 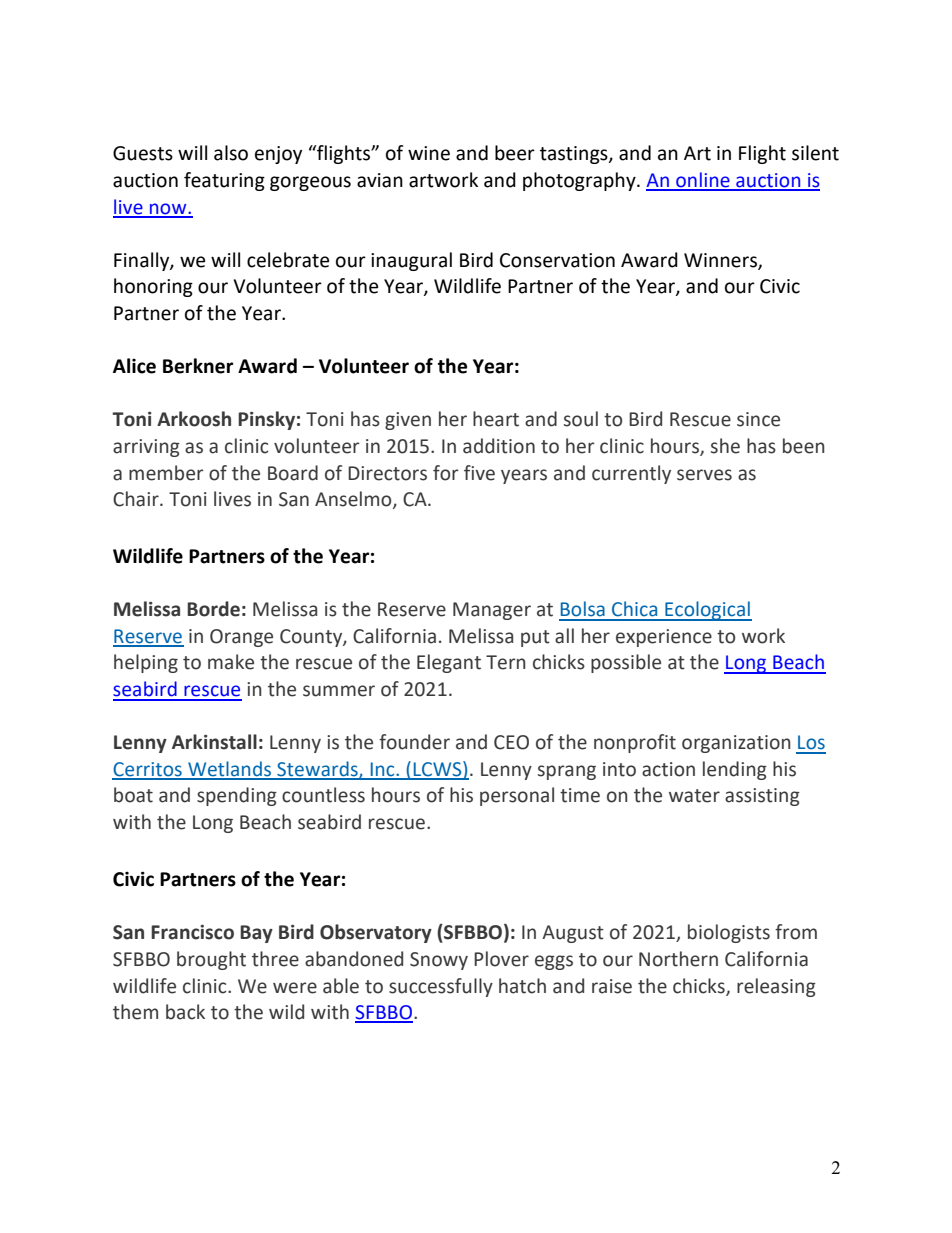 What do you see at coordinates (815, 153) in the screenshot?
I see `silent` at bounding box center [815, 153].
